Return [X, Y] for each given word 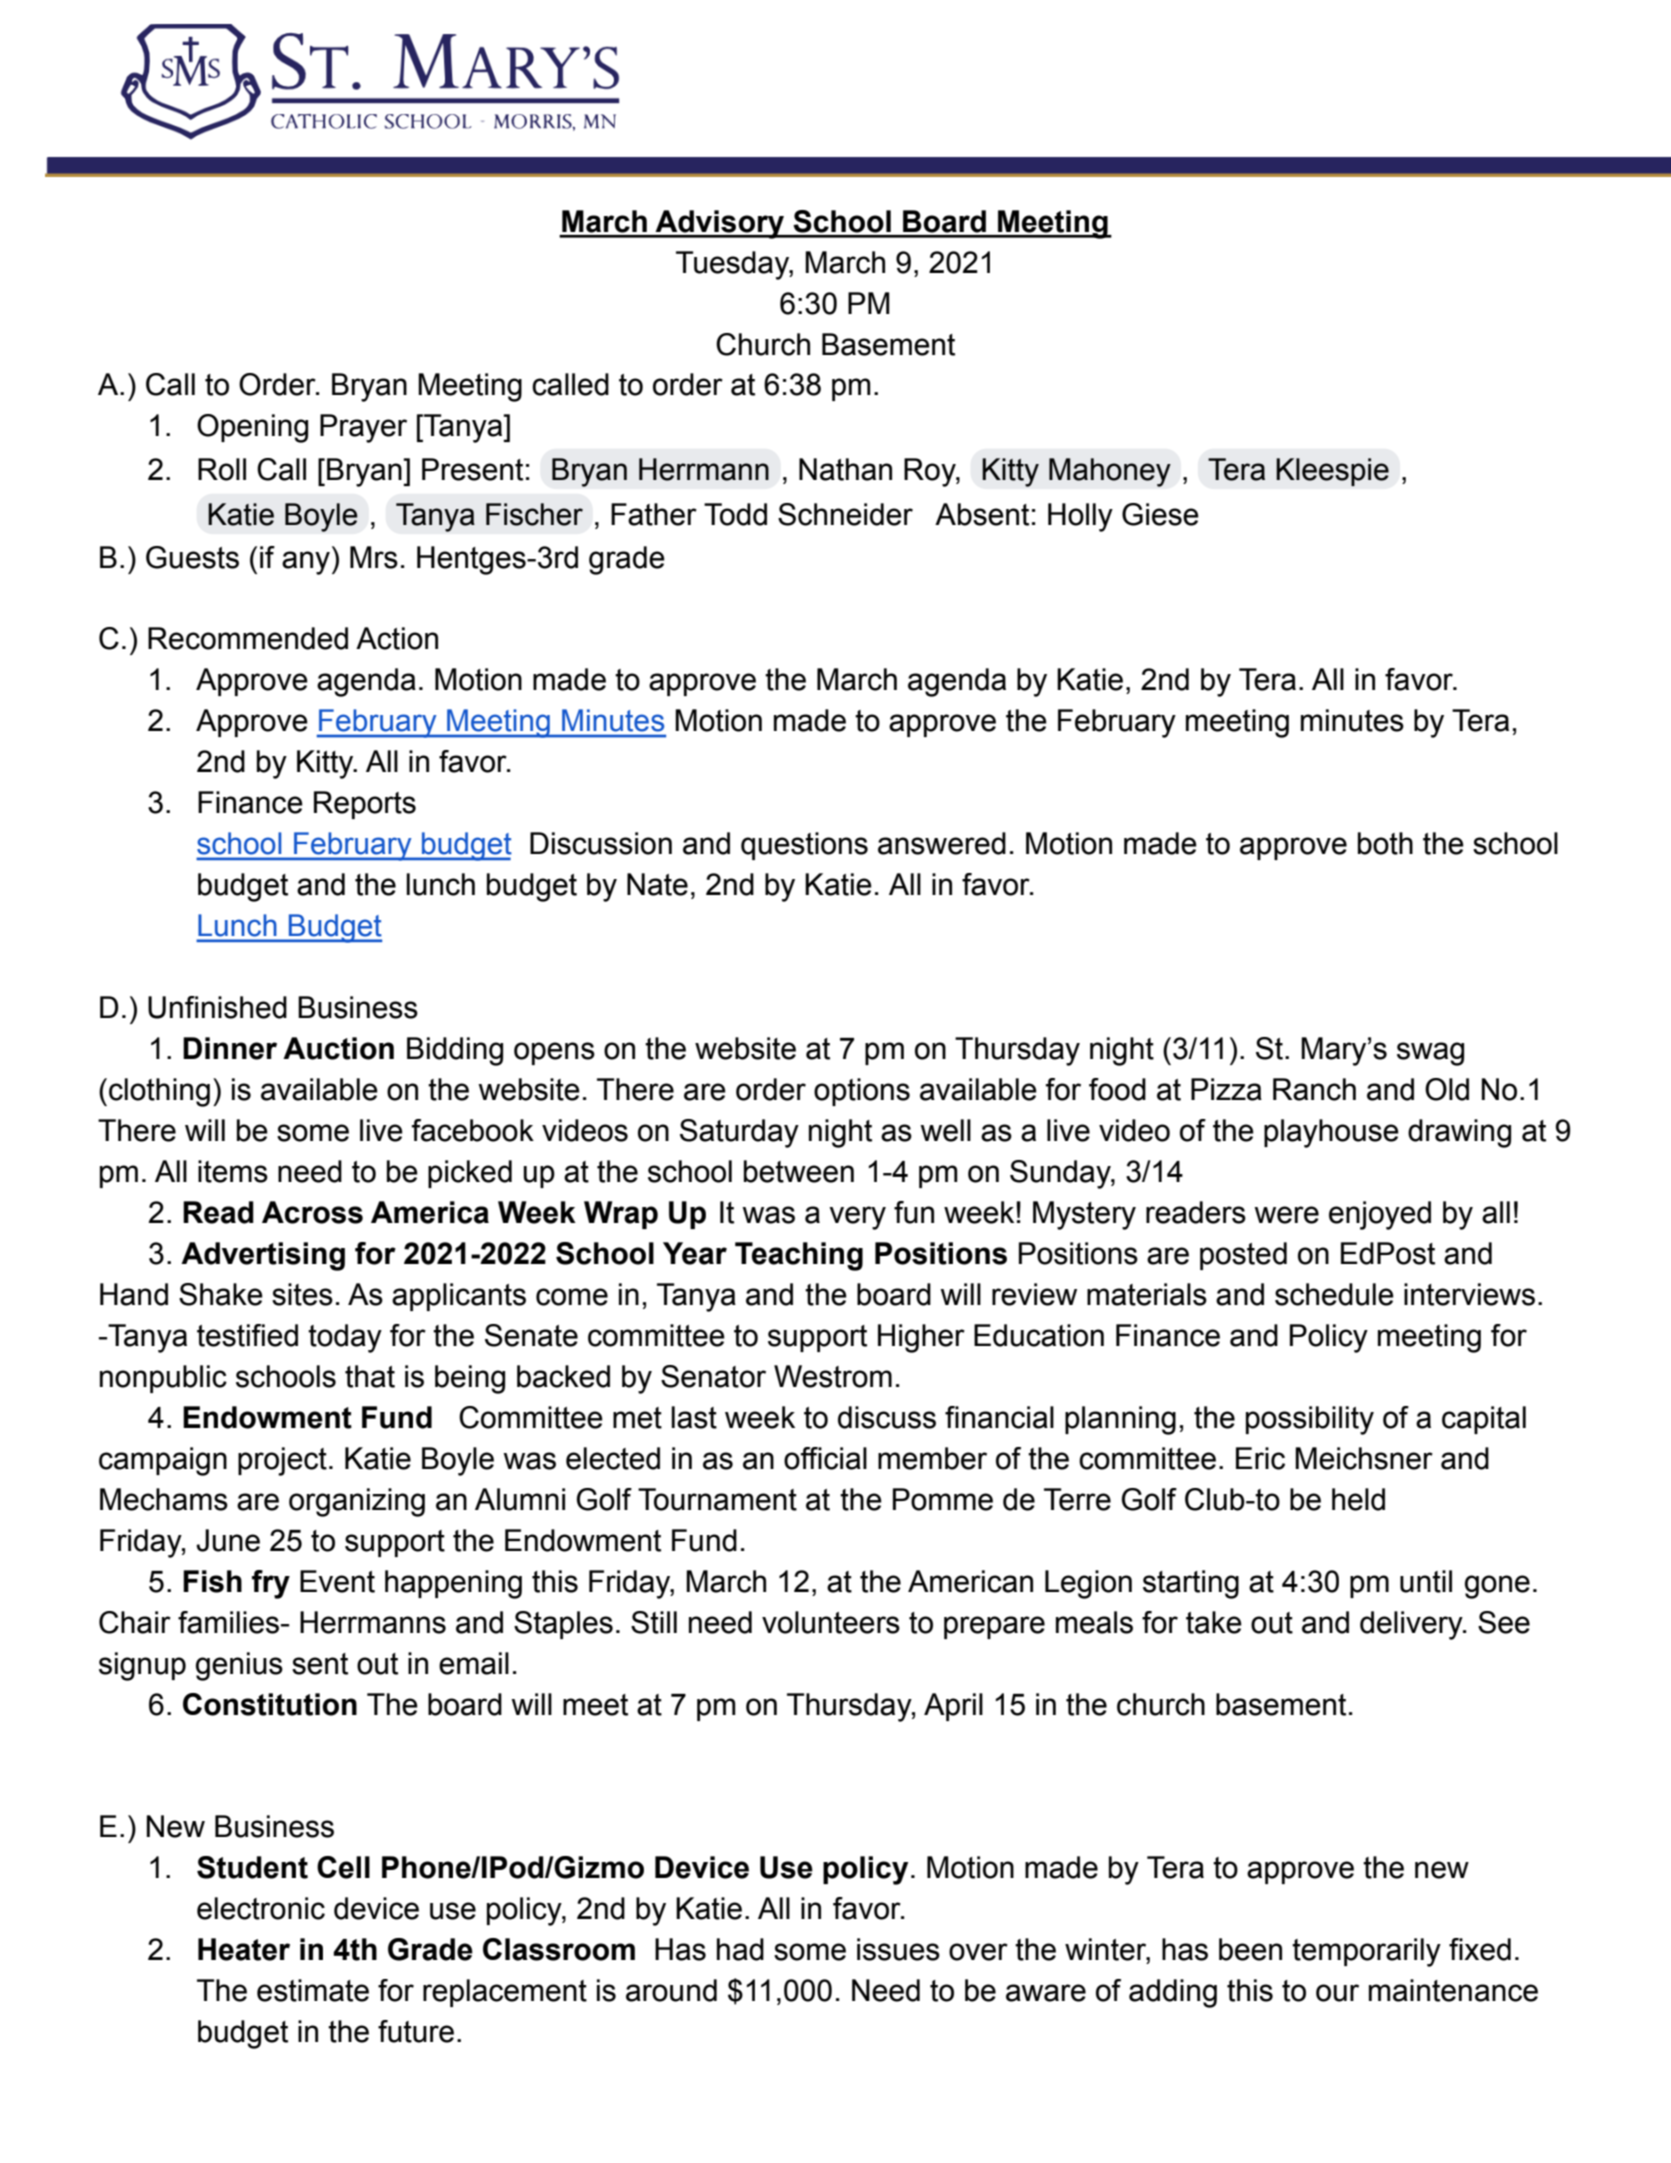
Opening [252, 428]
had [740, 1949]
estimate [313, 1990]
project [282, 1461]
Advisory [719, 224]
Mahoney [1110, 472]
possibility [1310, 1420]
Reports [365, 805]
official [825, 1458]
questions [804, 846]
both [1385, 843]
